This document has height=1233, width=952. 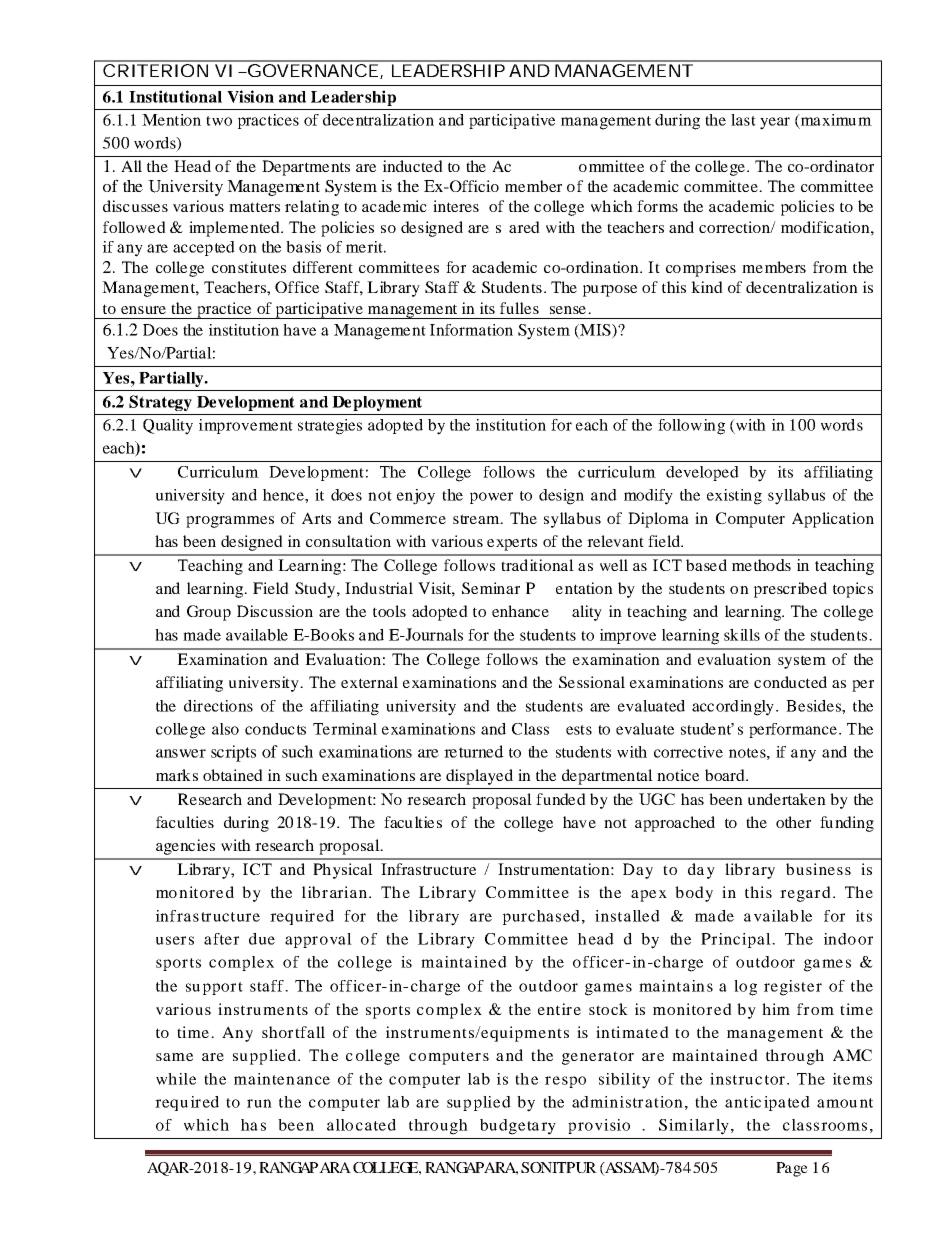 I want to click on enhance, so click(x=520, y=611).
